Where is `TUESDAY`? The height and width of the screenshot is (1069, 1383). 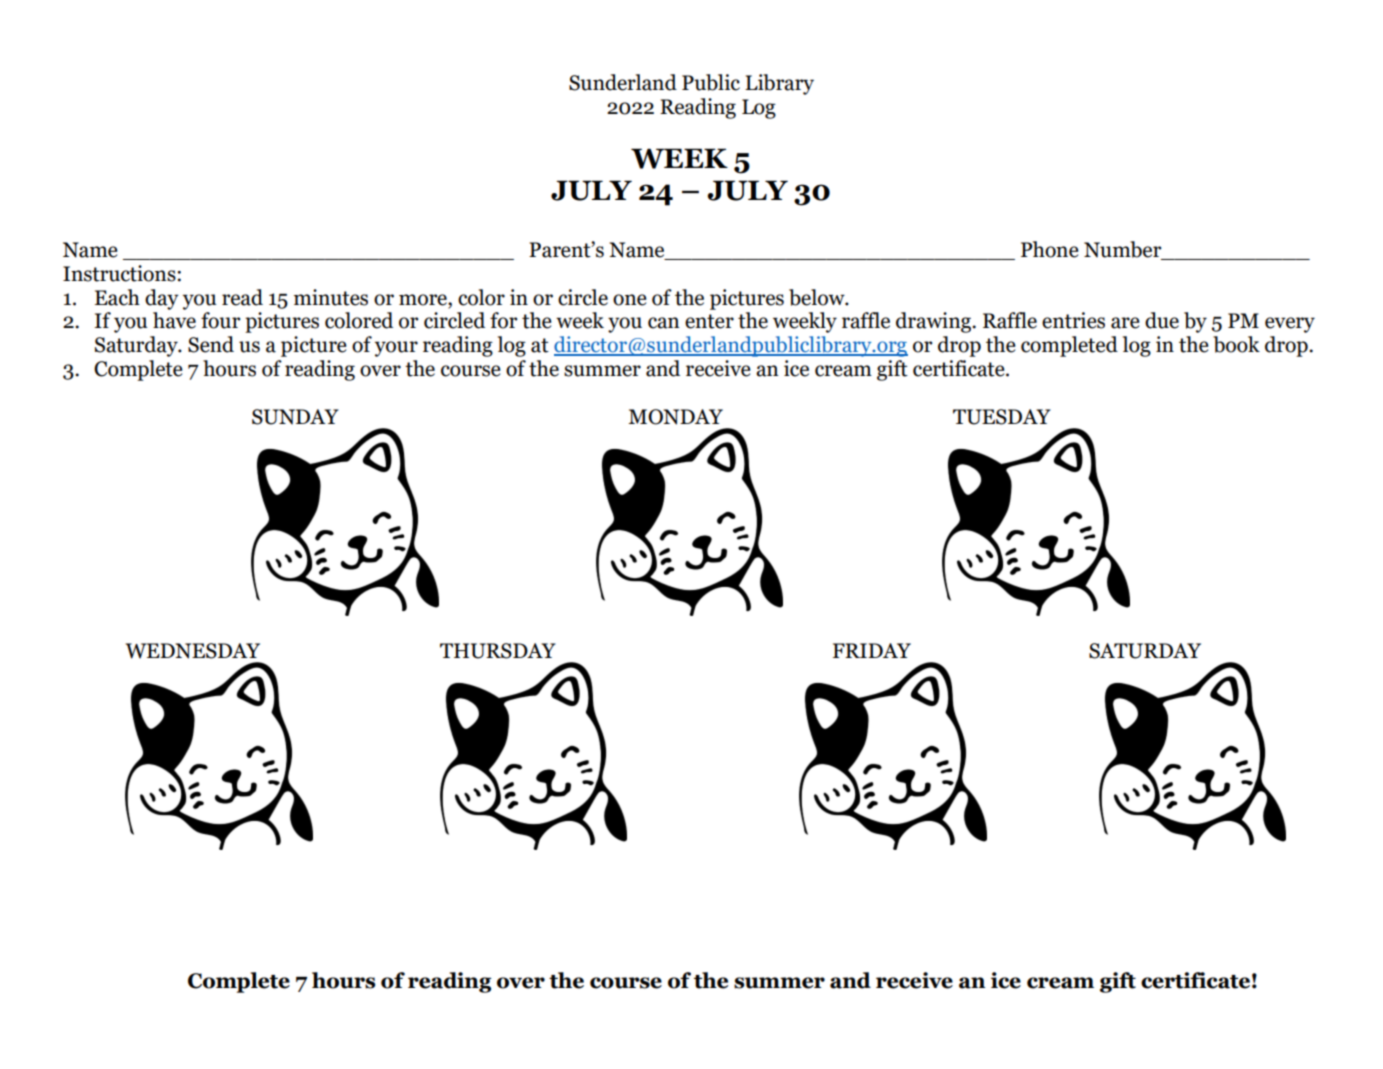 TUESDAY is located at coordinates (1002, 417).
